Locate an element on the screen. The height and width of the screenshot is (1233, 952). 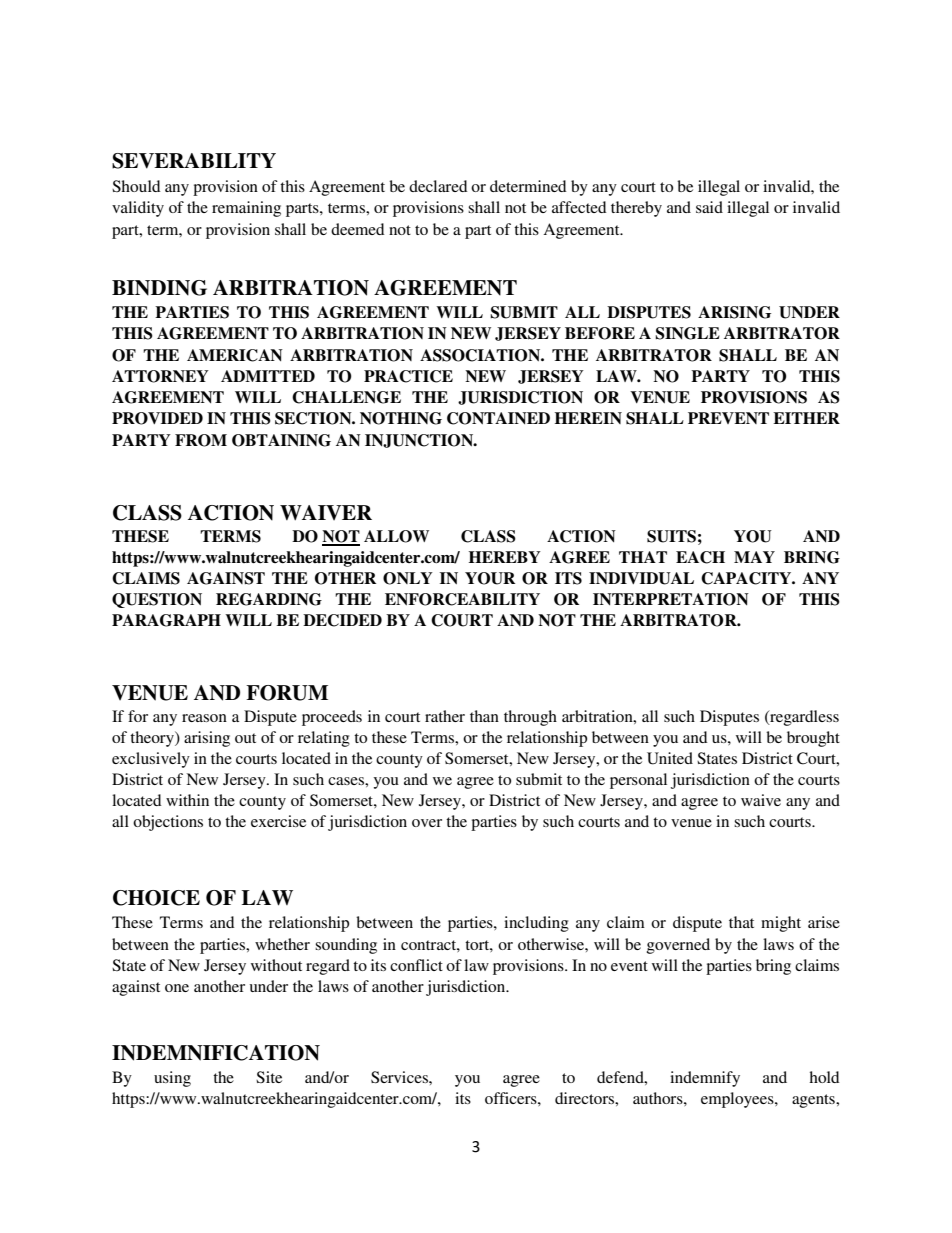
might is located at coordinates (781, 924).
